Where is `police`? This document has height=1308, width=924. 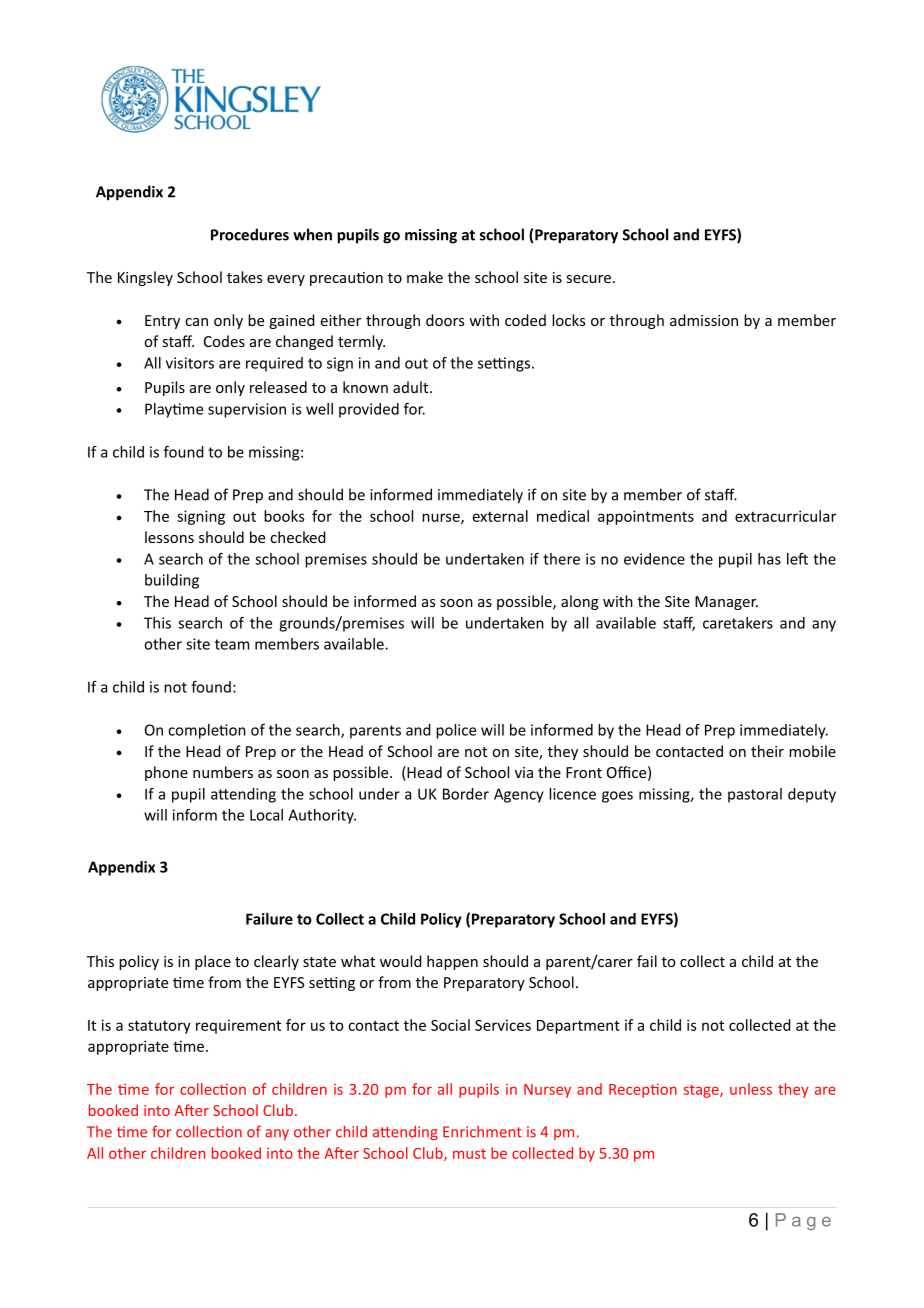 police is located at coordinates (456, 731).
